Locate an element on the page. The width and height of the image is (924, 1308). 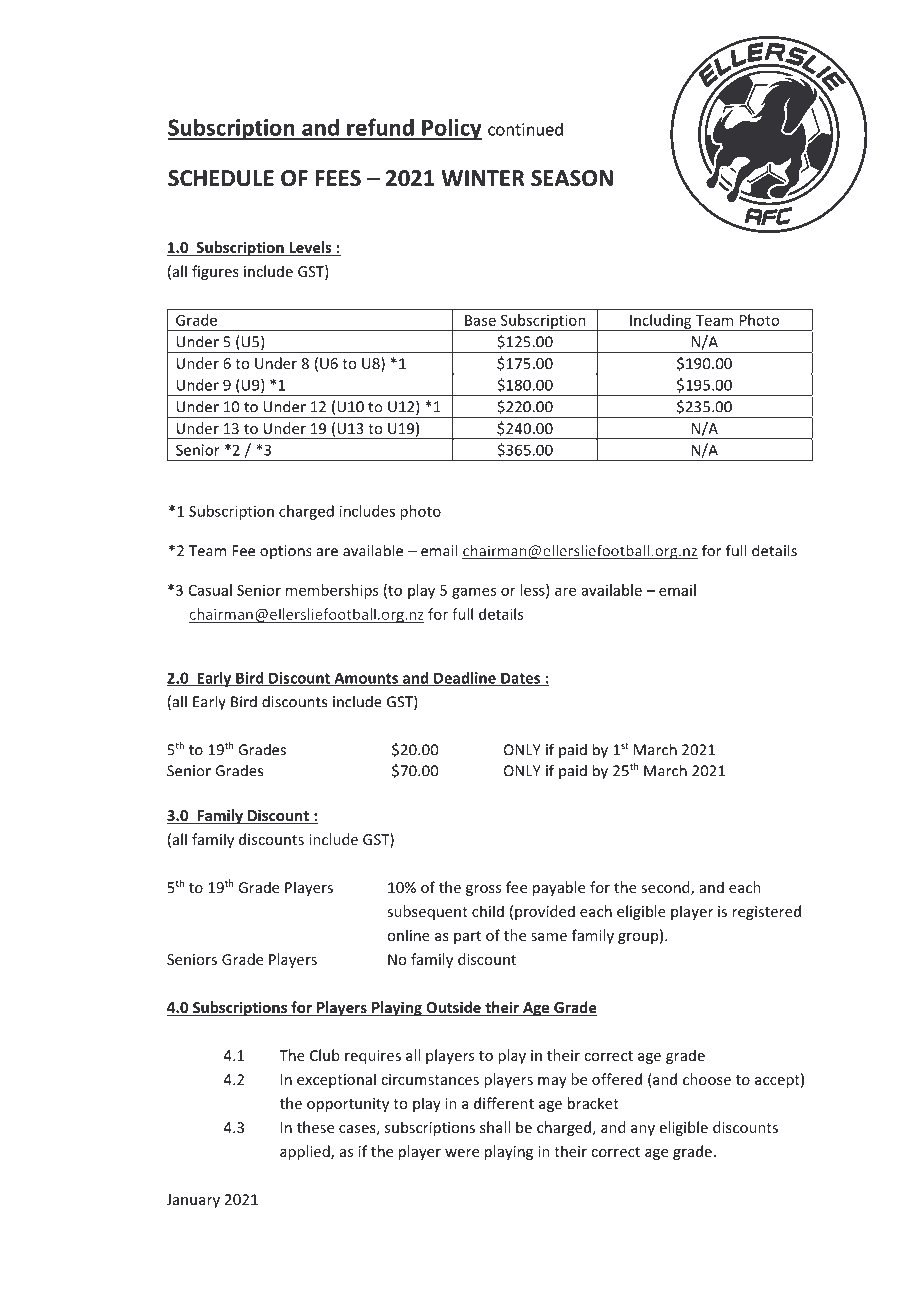
Base is located at coordinates (480, 320).
